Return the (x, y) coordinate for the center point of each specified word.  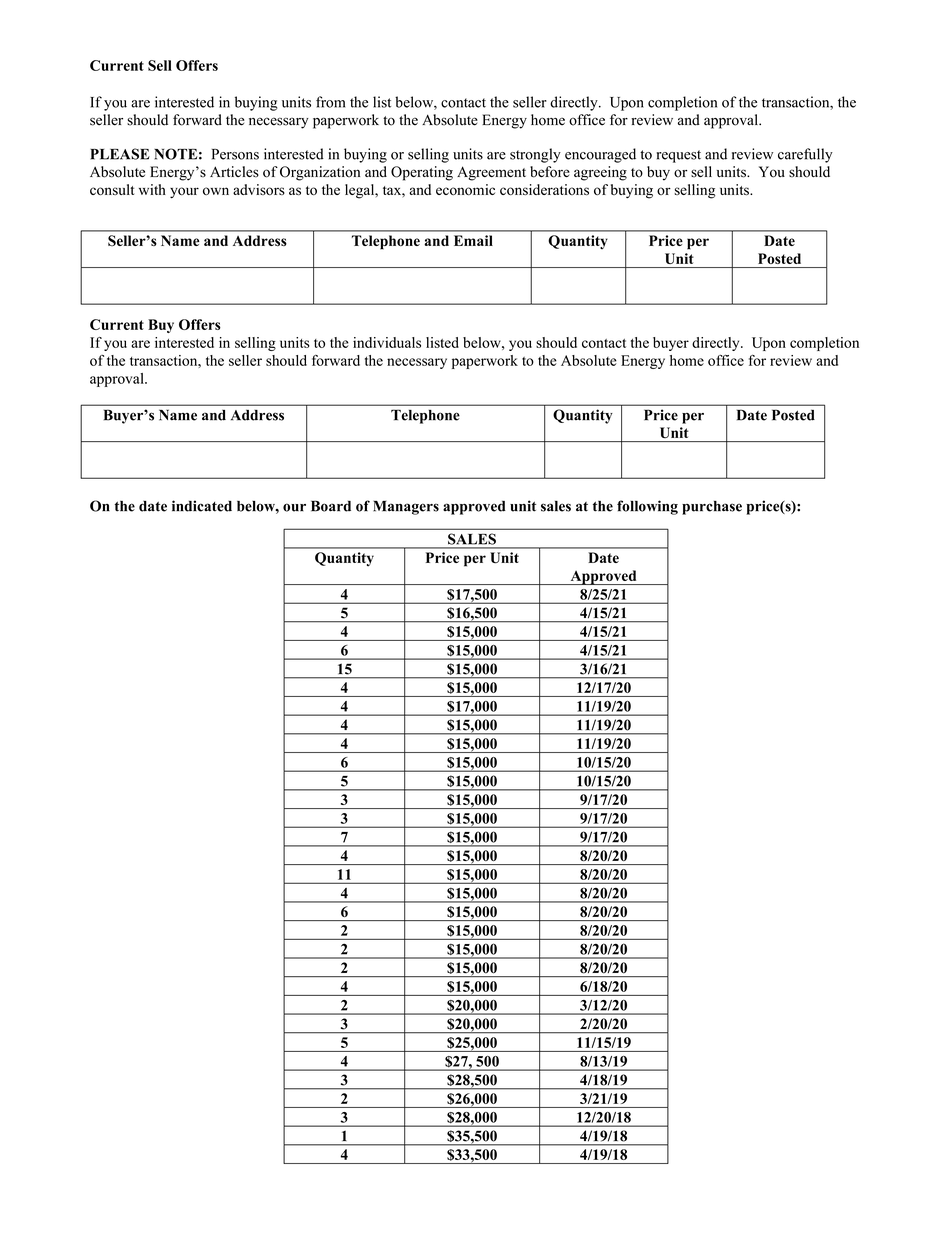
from (330, 102)
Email (473, 240)
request (679, 156)
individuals (387, 342)
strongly (535, 155)
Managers (406, 508)
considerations (544, 189)
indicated (202, 506)
